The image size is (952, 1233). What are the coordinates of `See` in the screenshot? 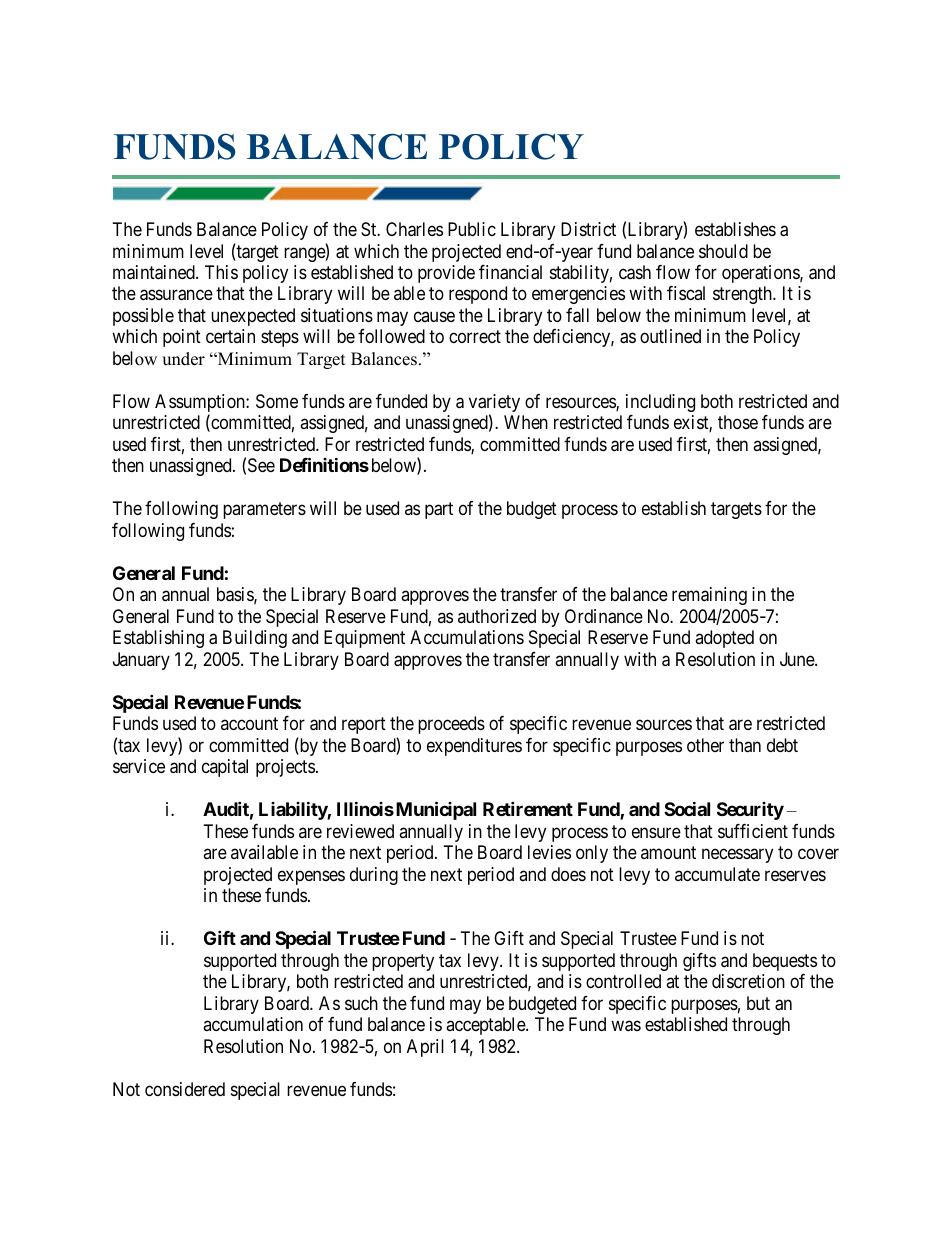 It's located at (261, 465).
